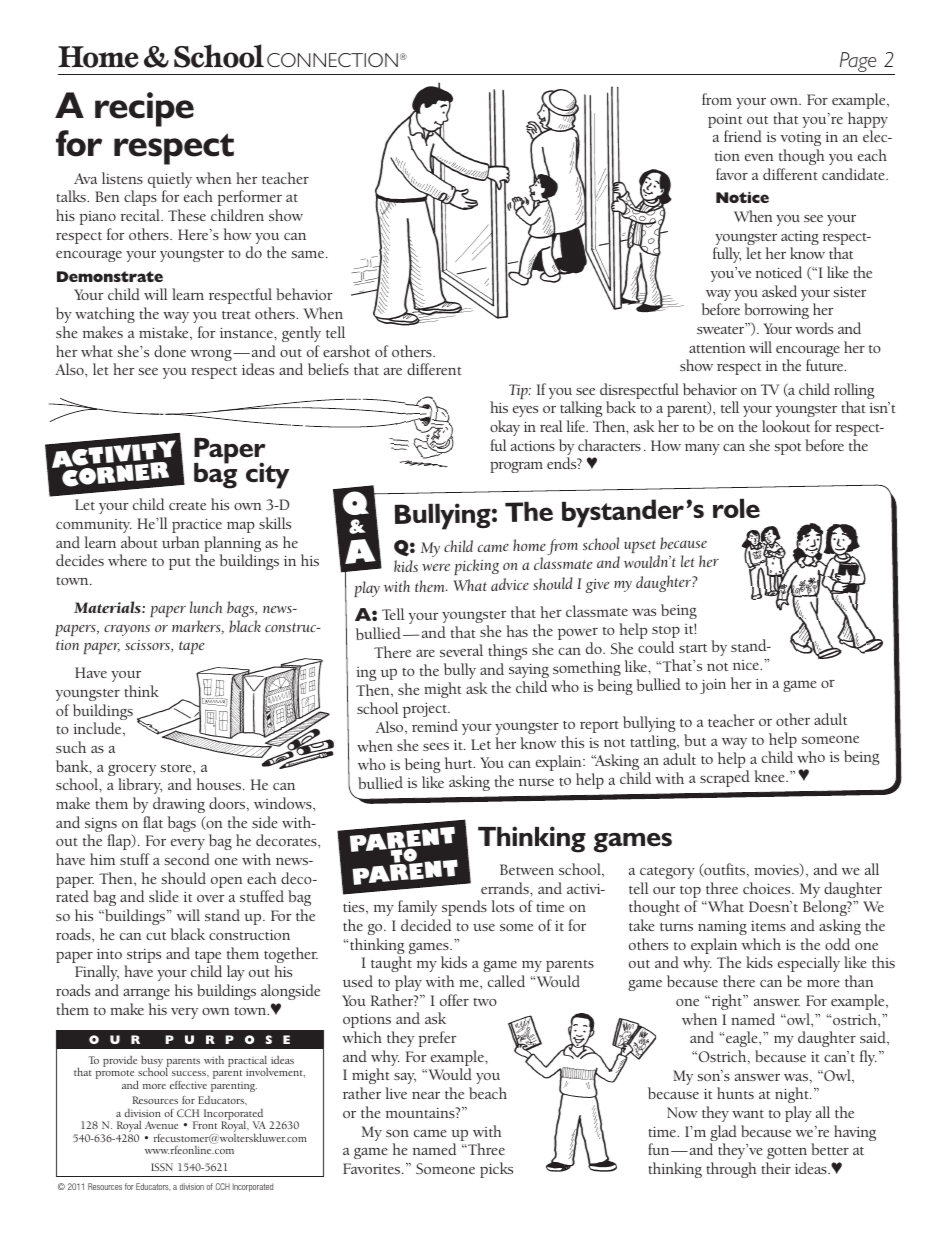 The width and height of the image is (952, 1233). I want to click on lunch, so click(206, 607).
